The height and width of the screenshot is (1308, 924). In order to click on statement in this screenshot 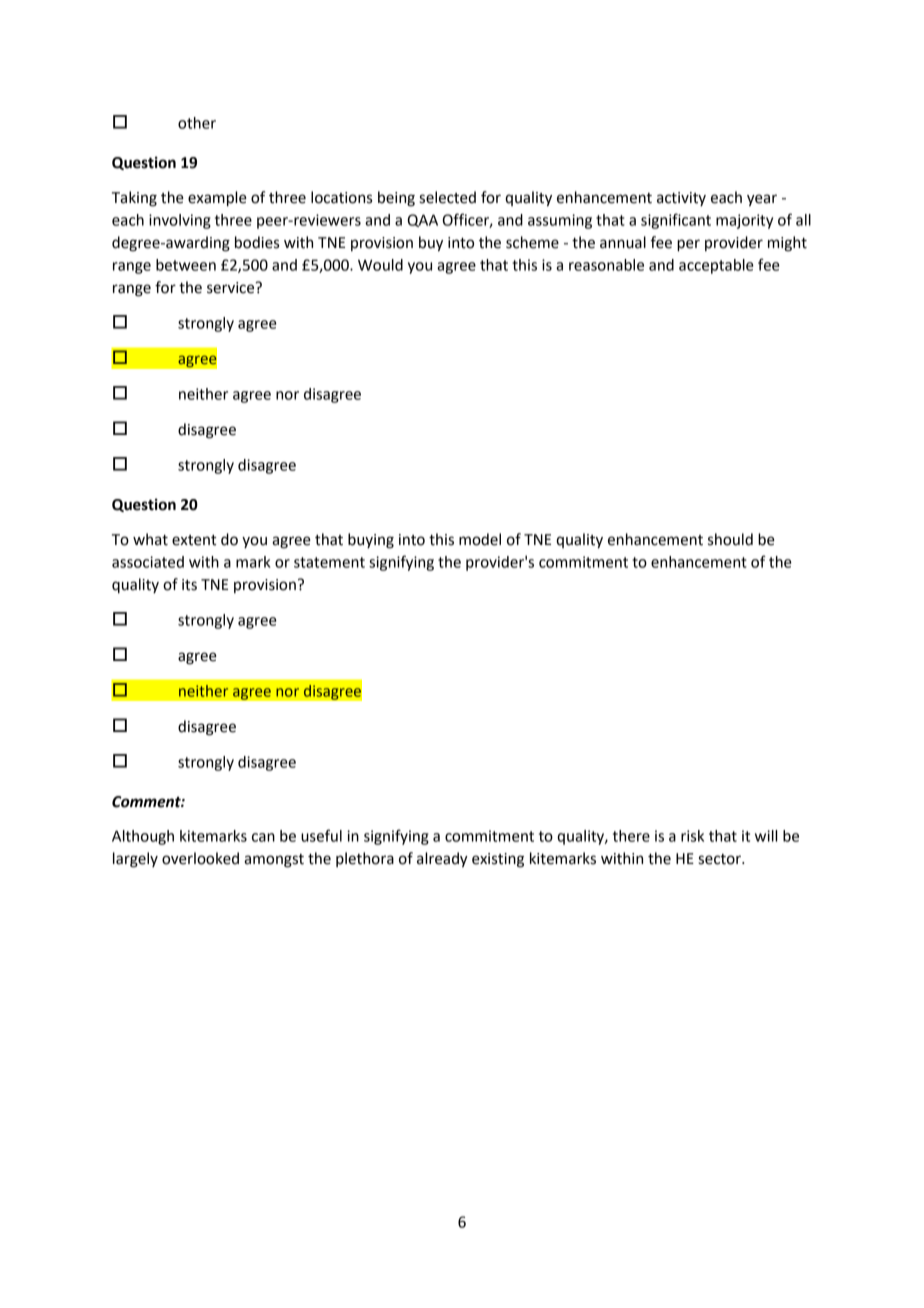, I will do `click(329, 562)`.
